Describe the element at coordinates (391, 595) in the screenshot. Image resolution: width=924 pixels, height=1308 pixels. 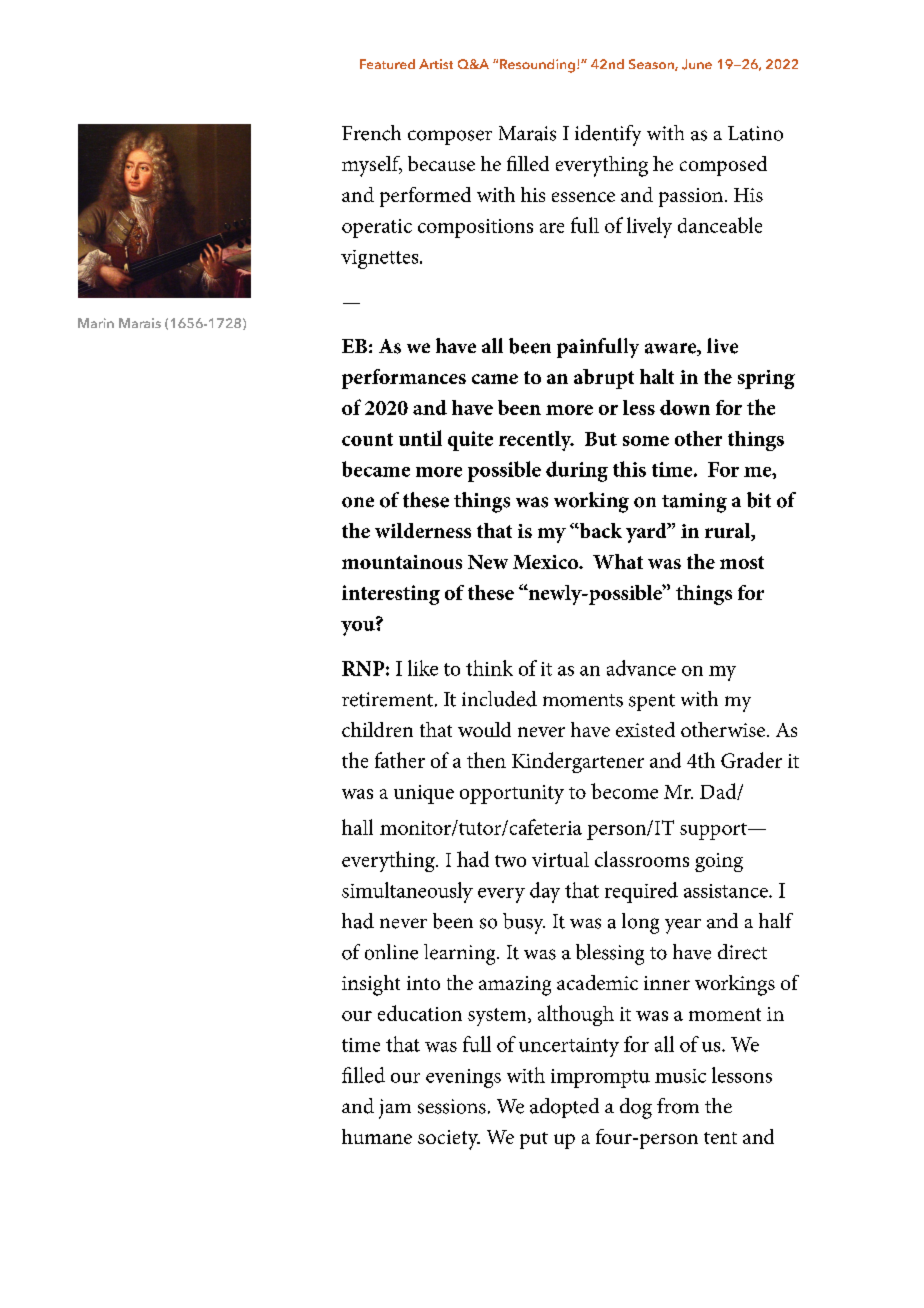
I see `interesting` at that location.
